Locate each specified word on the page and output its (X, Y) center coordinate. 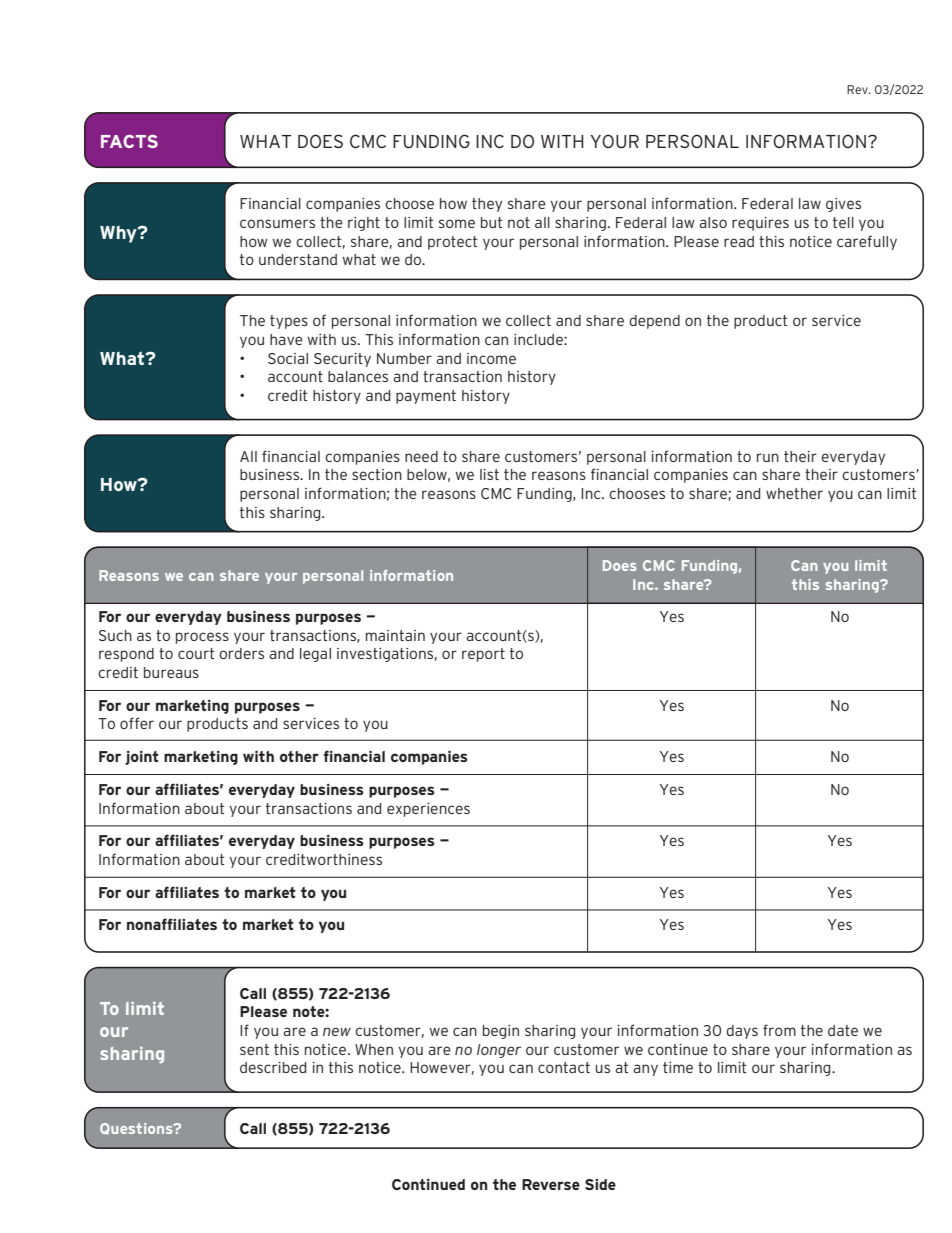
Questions (137, 1129)
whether (794, 493)
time (678, 1067)
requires (760, 224)
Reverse (551, 1184)
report (483, 655)
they (487, 205)
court (196, 653)
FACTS (129, 141)
